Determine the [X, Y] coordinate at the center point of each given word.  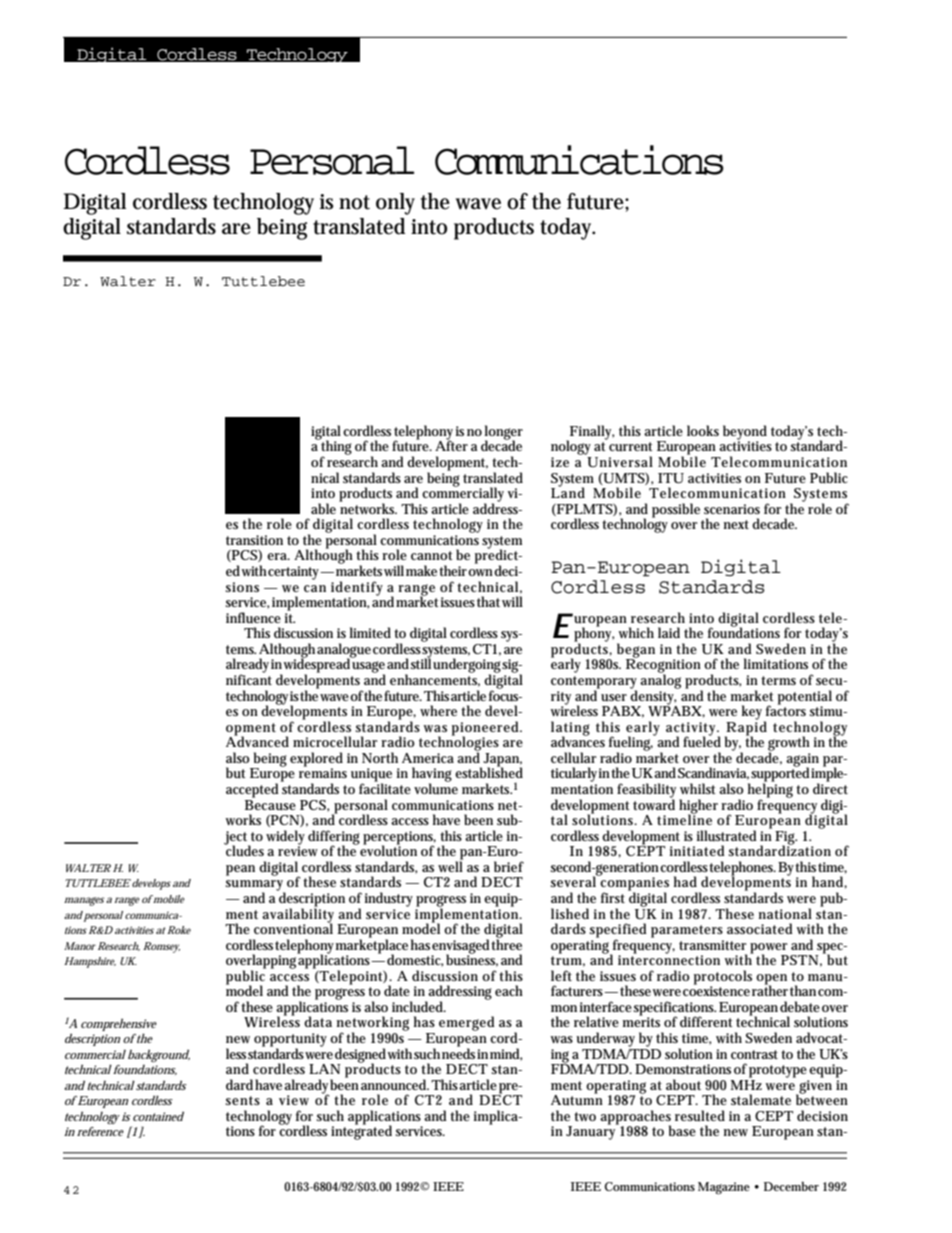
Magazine [724, 1188]
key [753, 713]
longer [503, 433]
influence [253, 617]
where [438, 710]
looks [703, 430]
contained [158, 1116]
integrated [361, 1132]
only [395, 204]
